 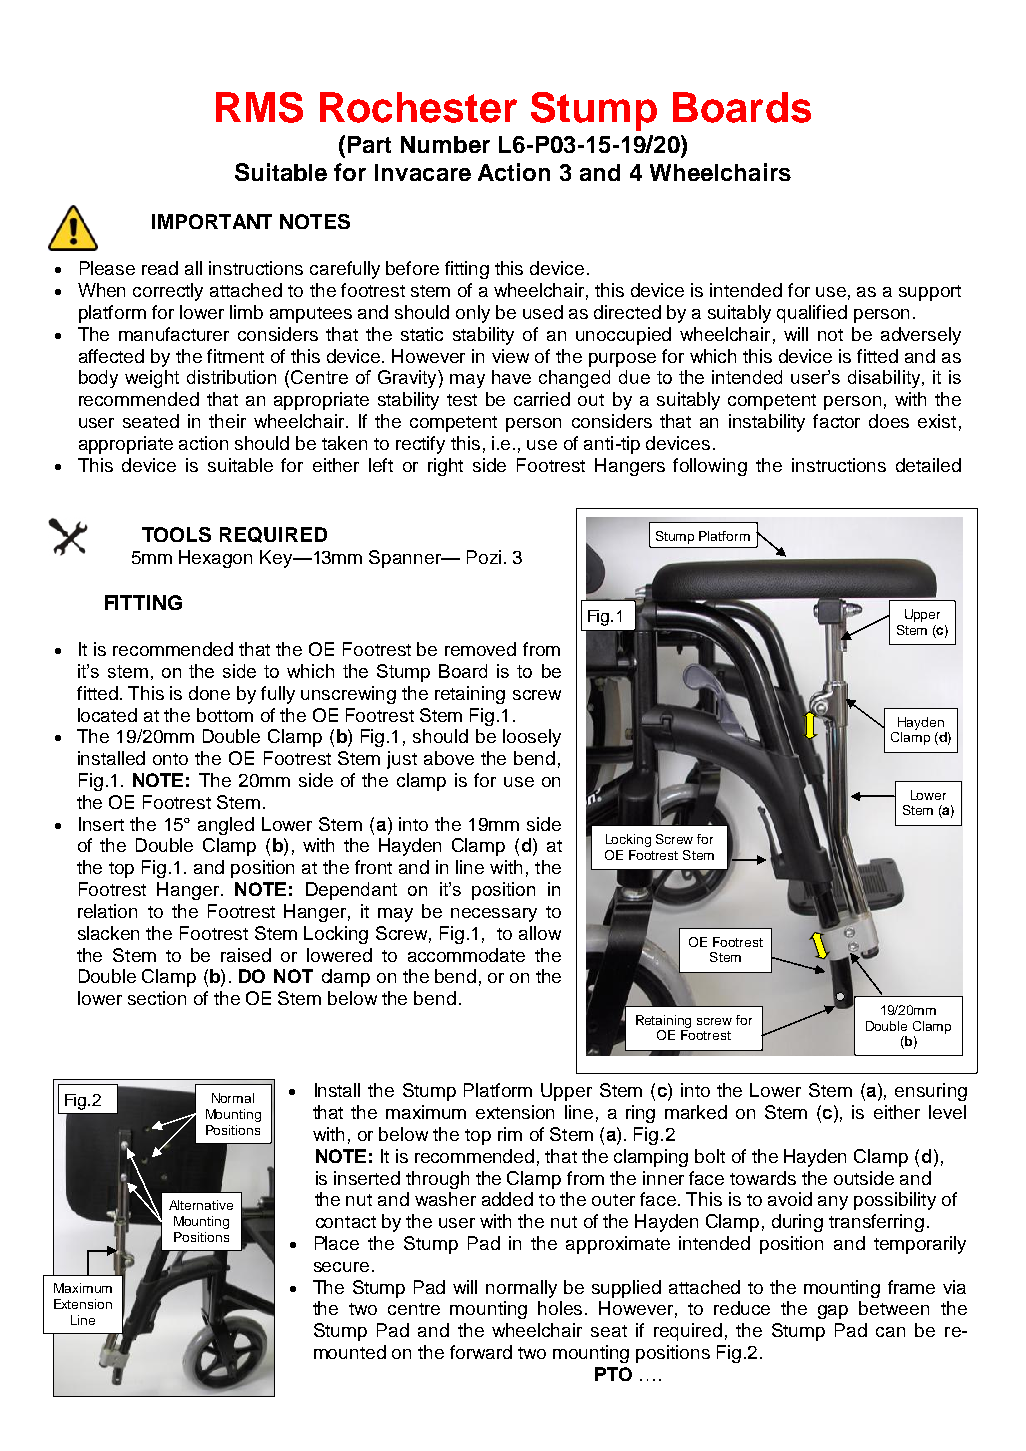 I want to click on carried, so click(x=542, y=399).
